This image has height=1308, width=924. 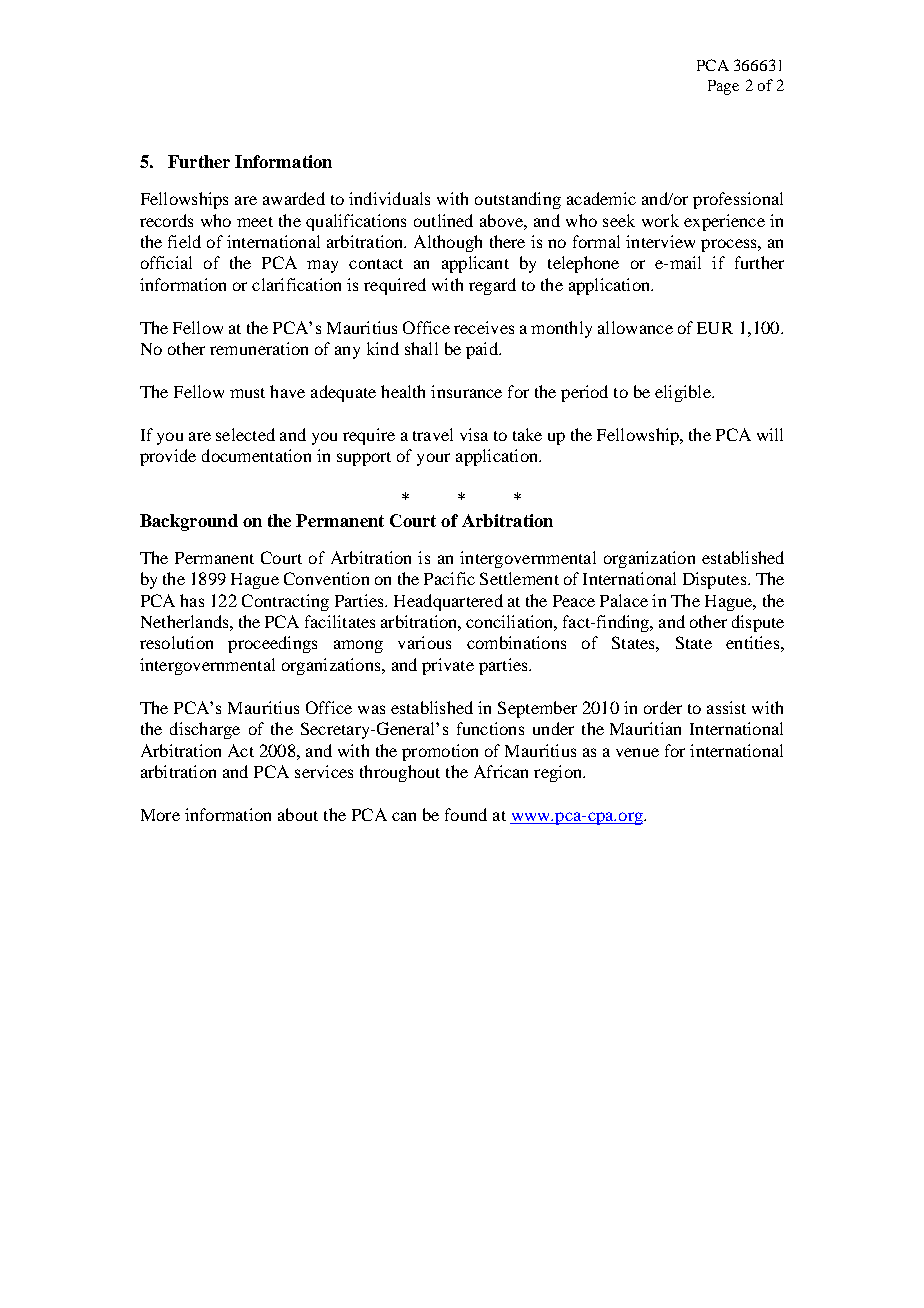 What do you see at coordinates (294, 198) in the image?
I see `awarded` at bounding box center [294, 198].
